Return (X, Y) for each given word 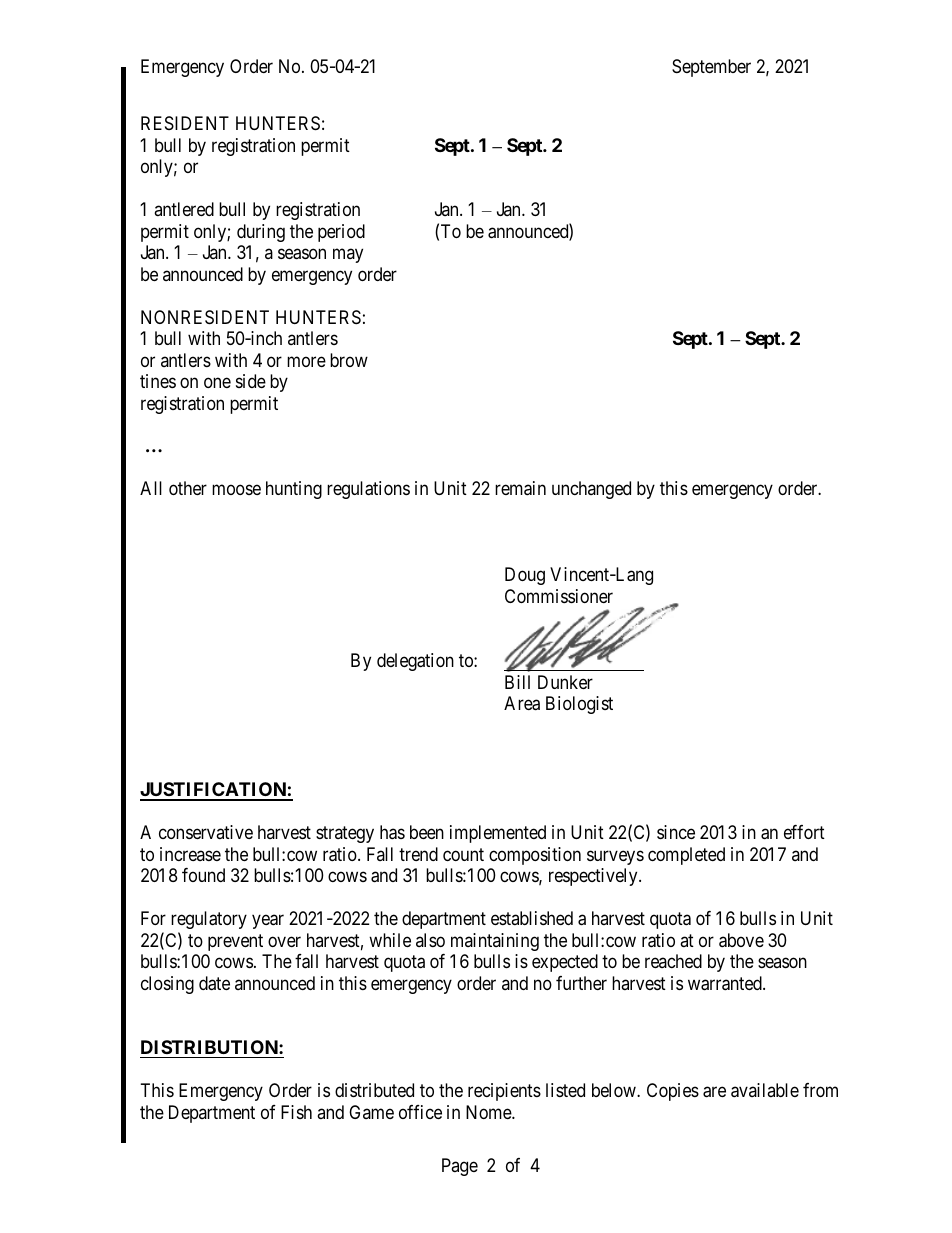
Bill (517, 682)
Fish (296, 1112)
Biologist (579, 705)
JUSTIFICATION (214, 791)
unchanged (591, 490)
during (261, 233)
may (348, 256)
